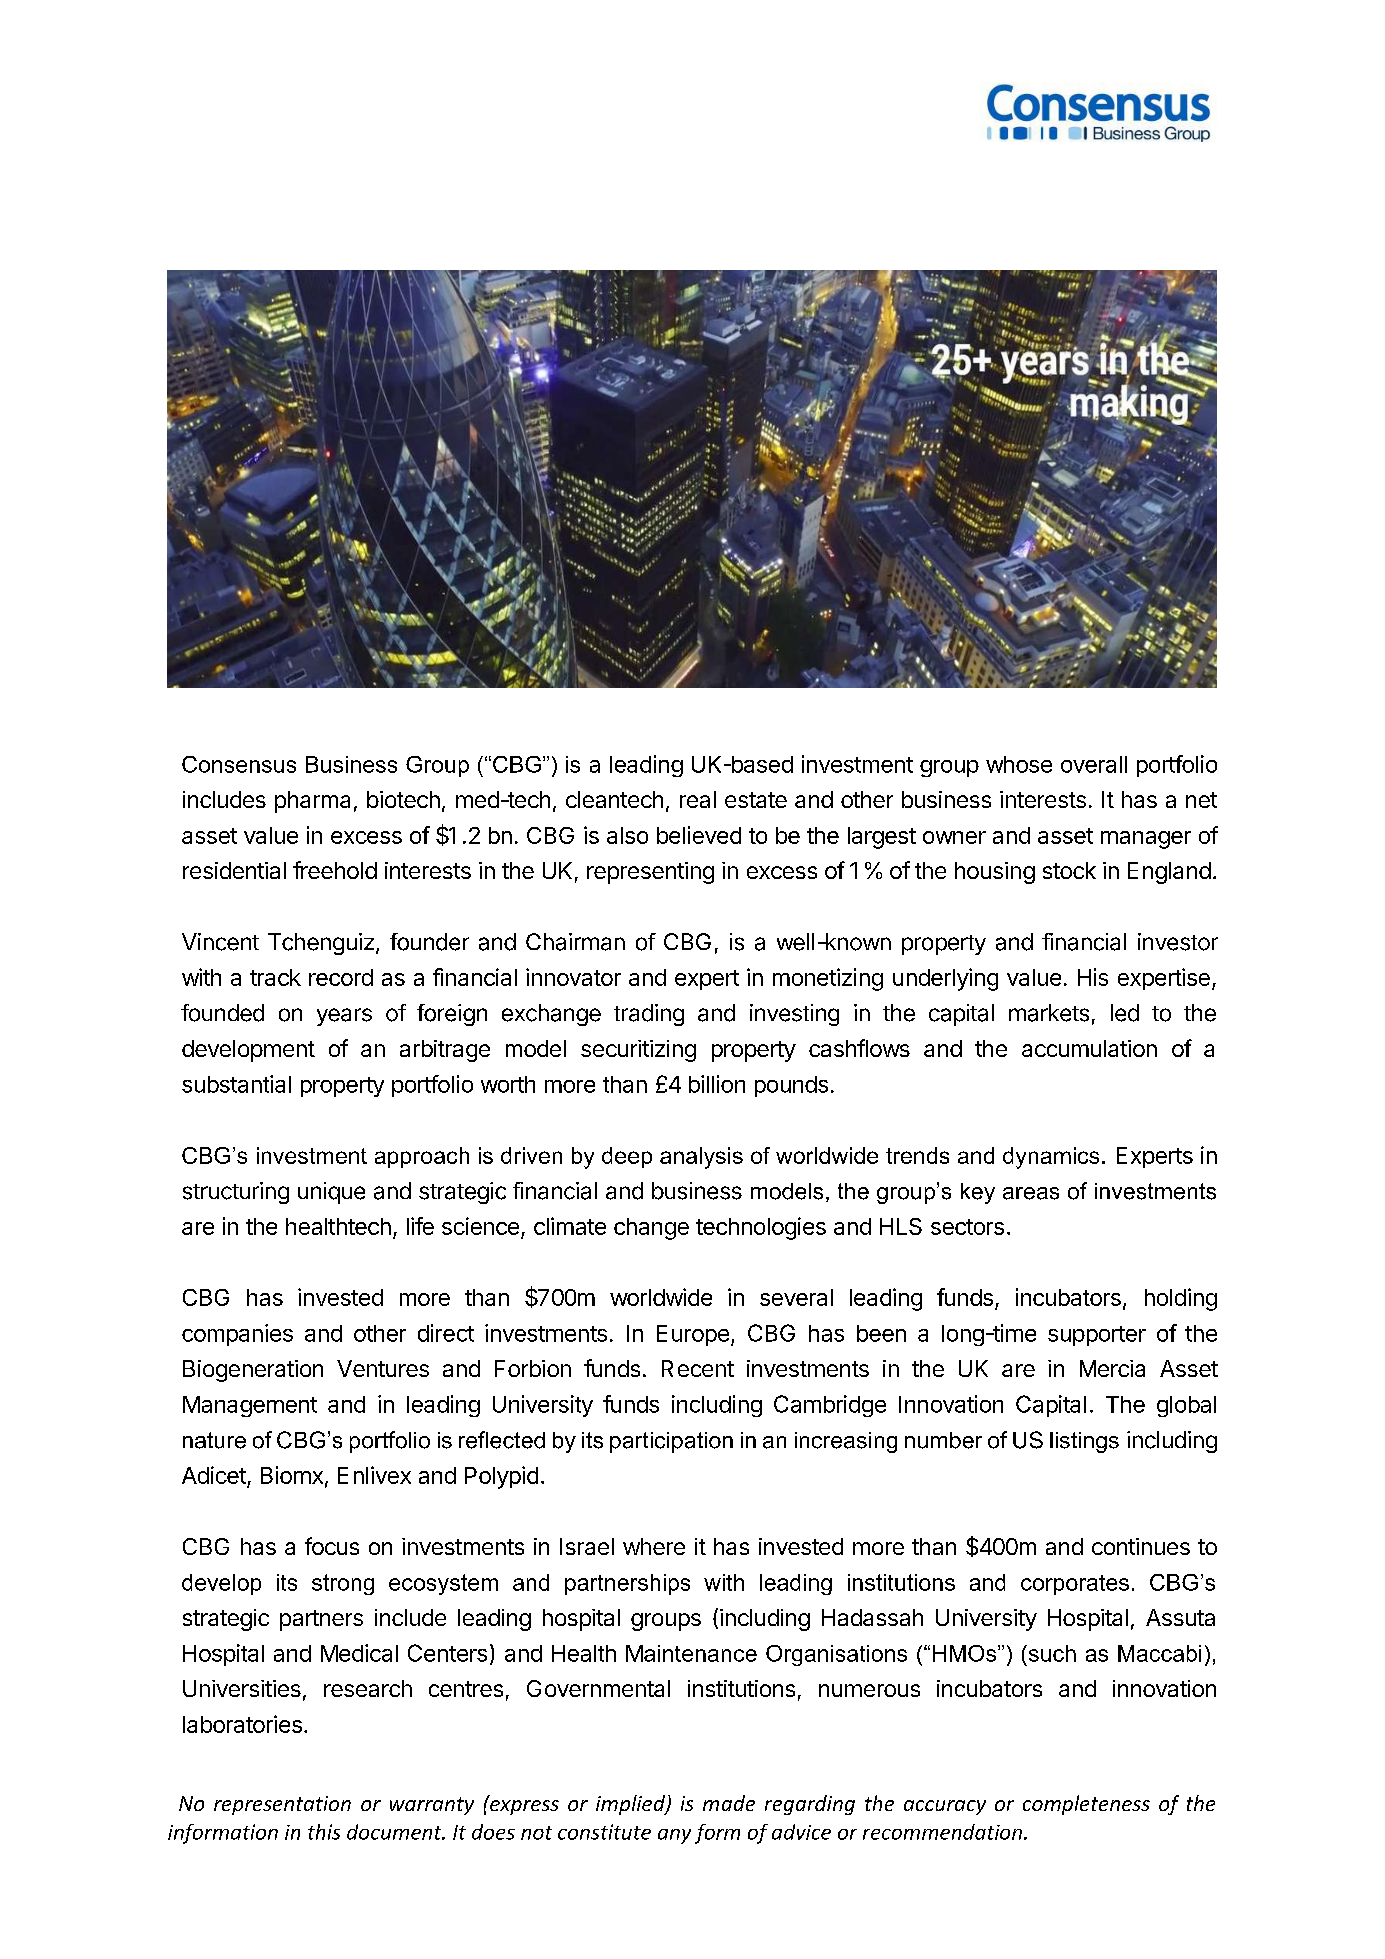 This document has height=1959, width=1385. Describe the element at coordinates (1097, 1336) in the document. I see `supporter` at that location.
